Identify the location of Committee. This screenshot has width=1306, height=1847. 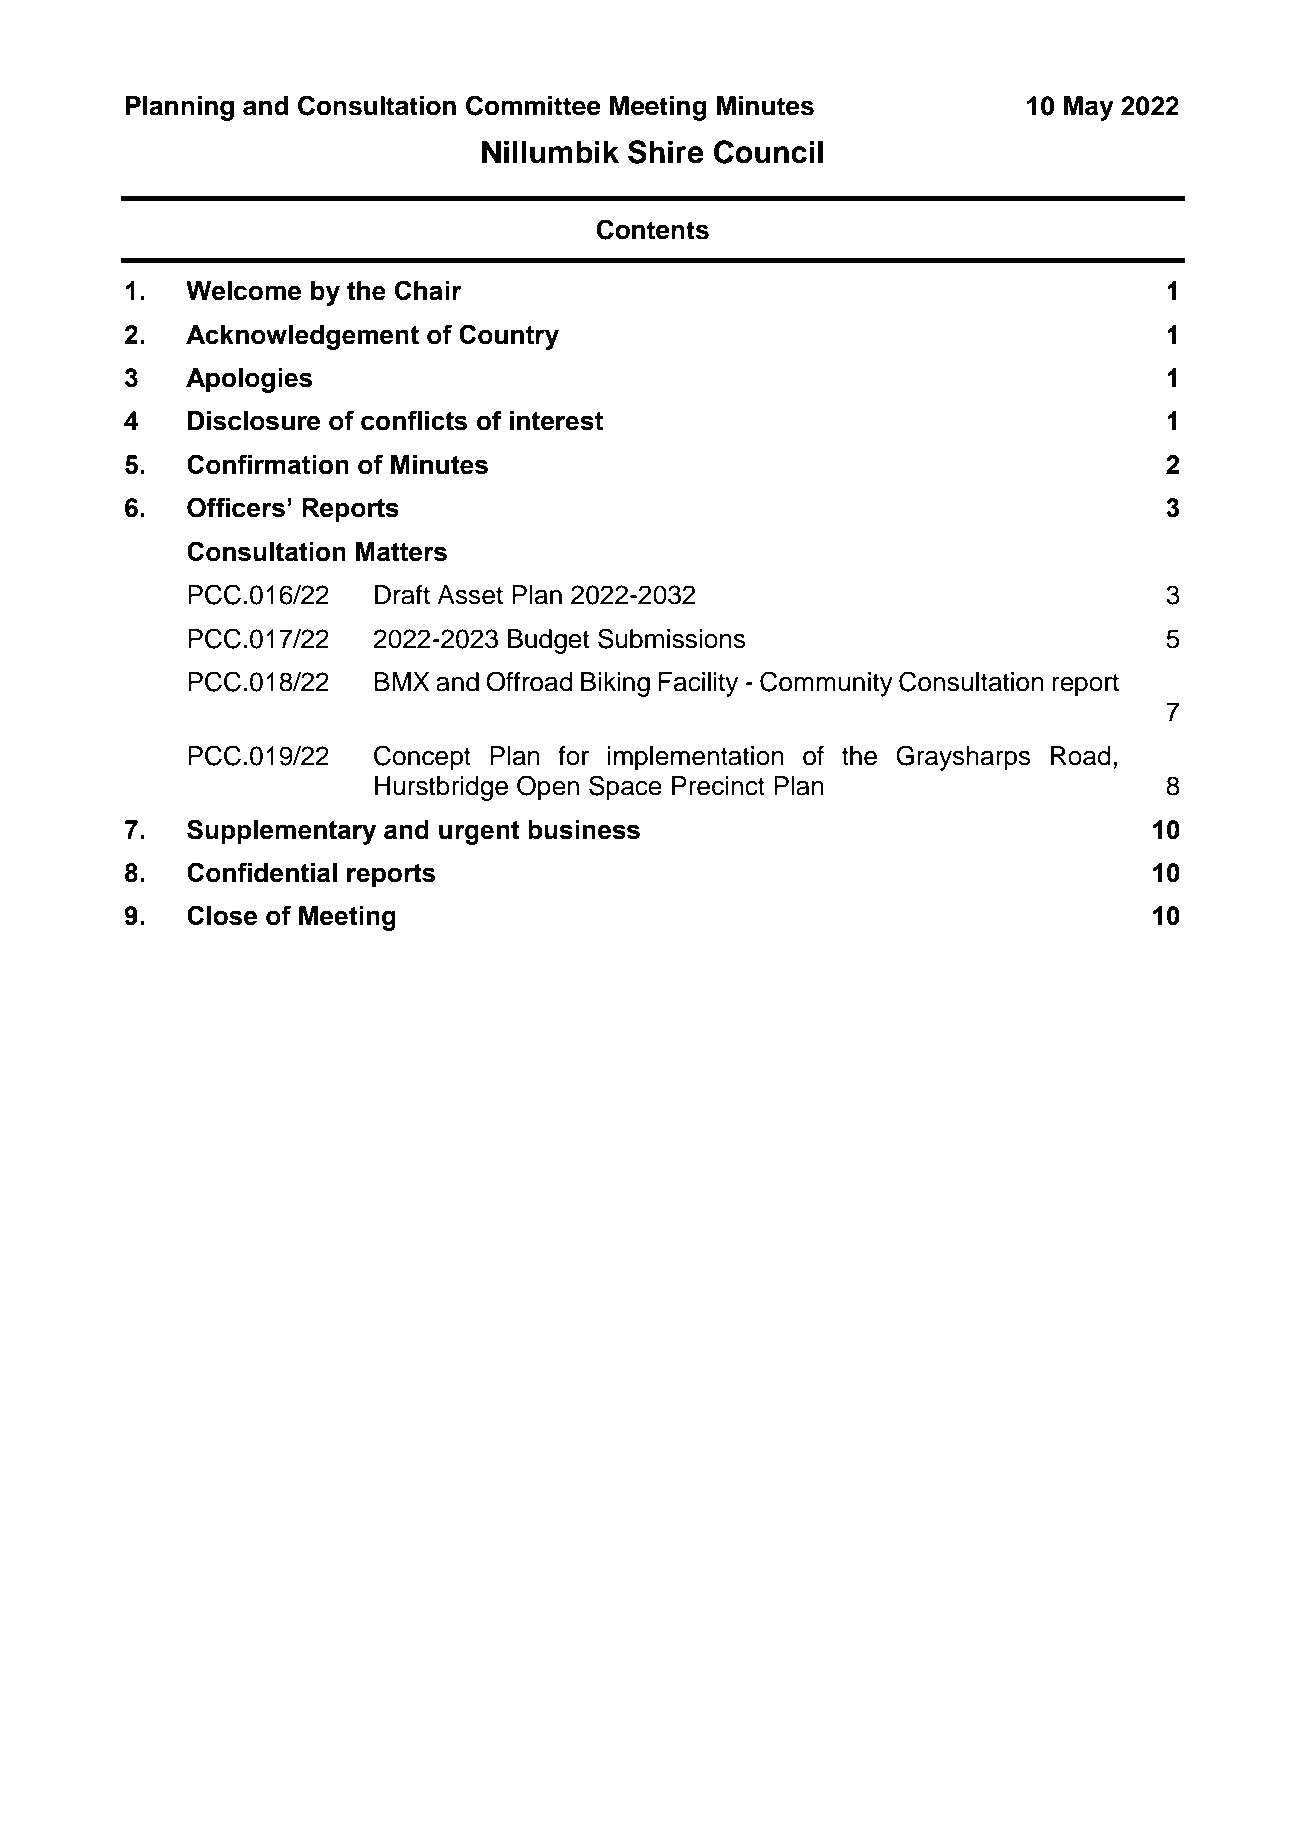
(533, 105).
